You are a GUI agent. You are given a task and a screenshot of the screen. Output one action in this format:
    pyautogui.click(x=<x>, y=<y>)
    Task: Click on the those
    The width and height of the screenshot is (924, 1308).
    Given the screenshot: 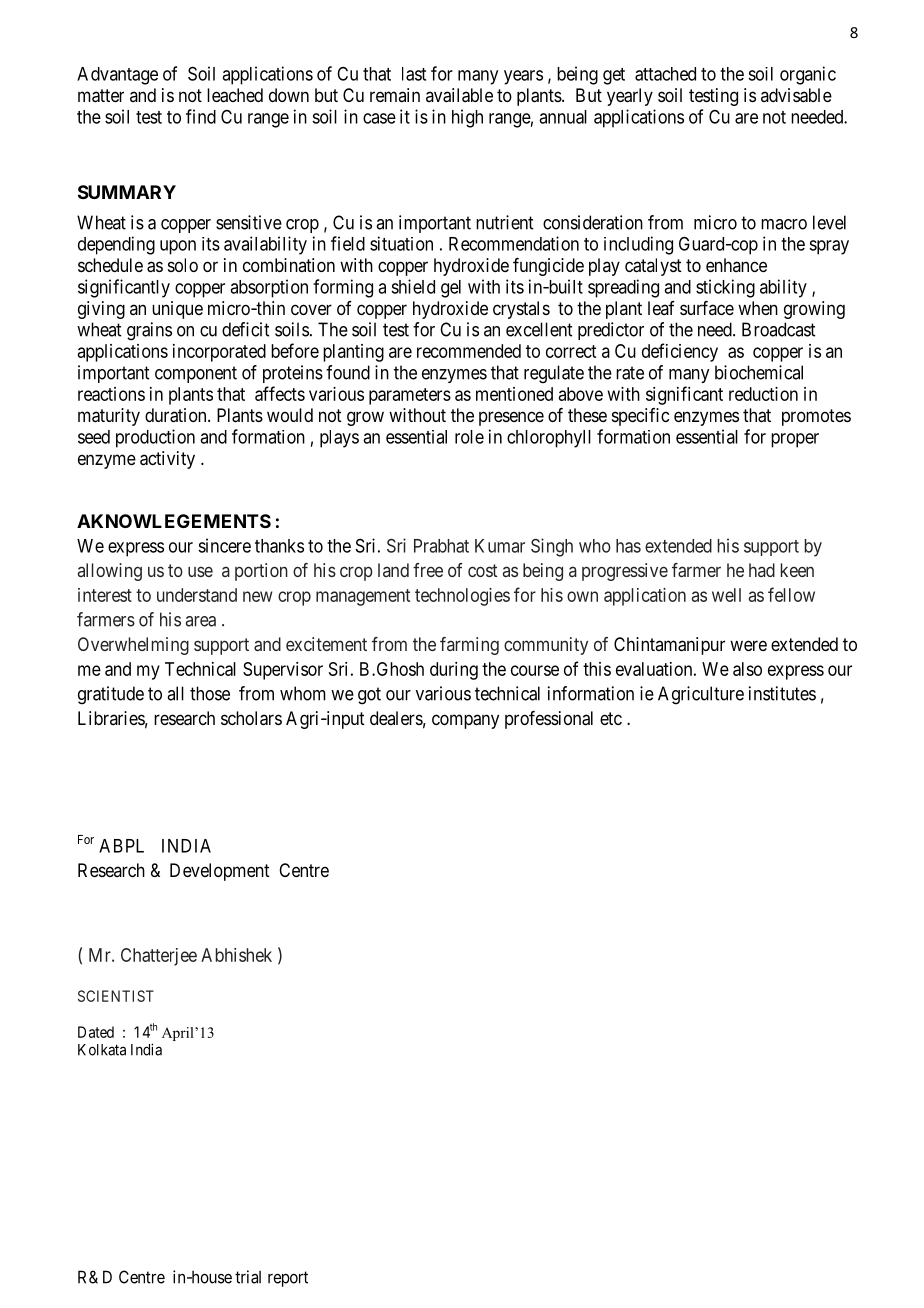 What is the action you would take?
    pyautogui.click(x=210, y=693)
